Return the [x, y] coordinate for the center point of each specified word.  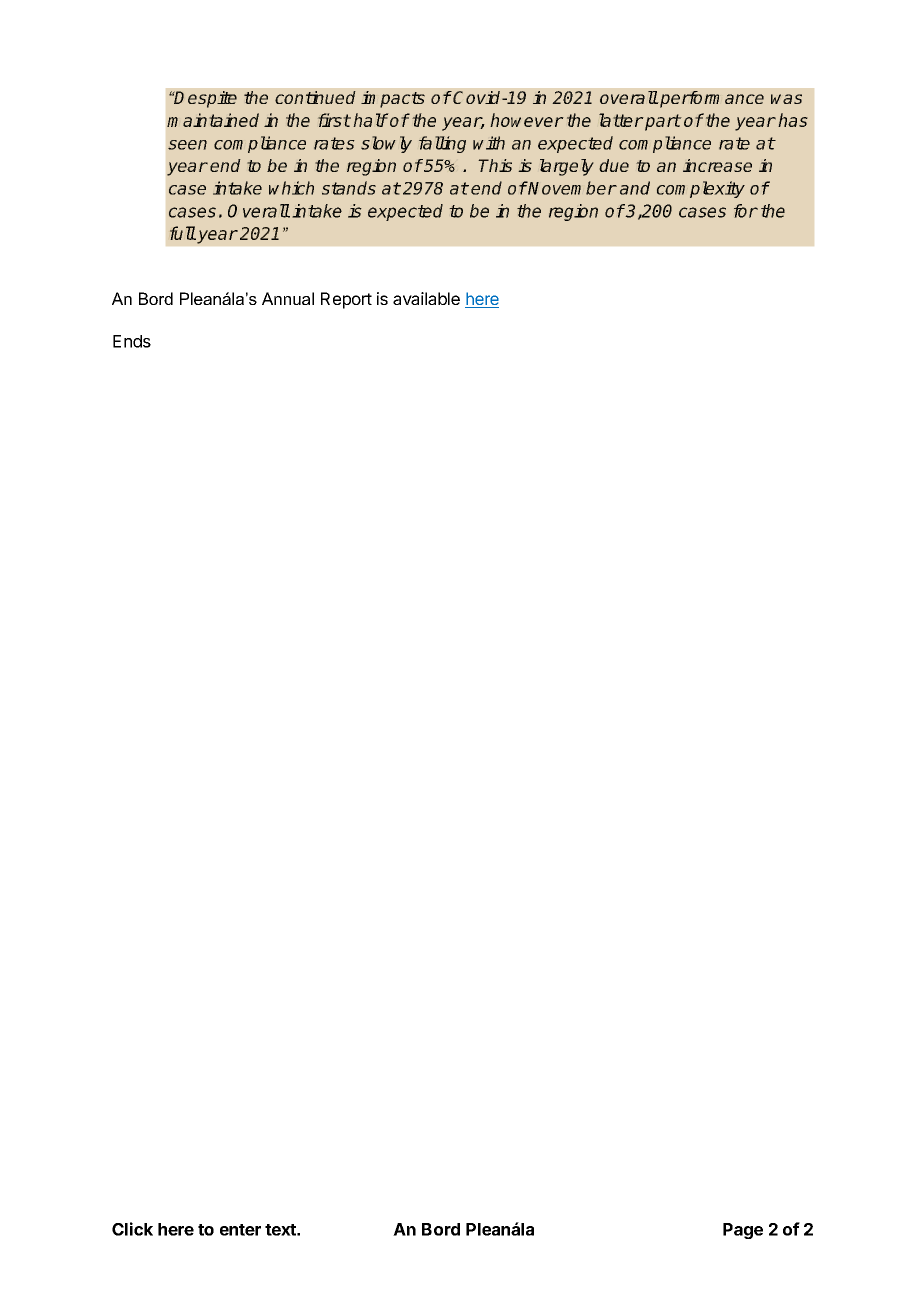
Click [132, 1229]
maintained [213, 120]
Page [743, 1231]
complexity [701, 189]
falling [442, 144]
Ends [132, 341]
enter [240, 1230]
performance [711, 99]
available [426, 298]
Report [346, 300]
